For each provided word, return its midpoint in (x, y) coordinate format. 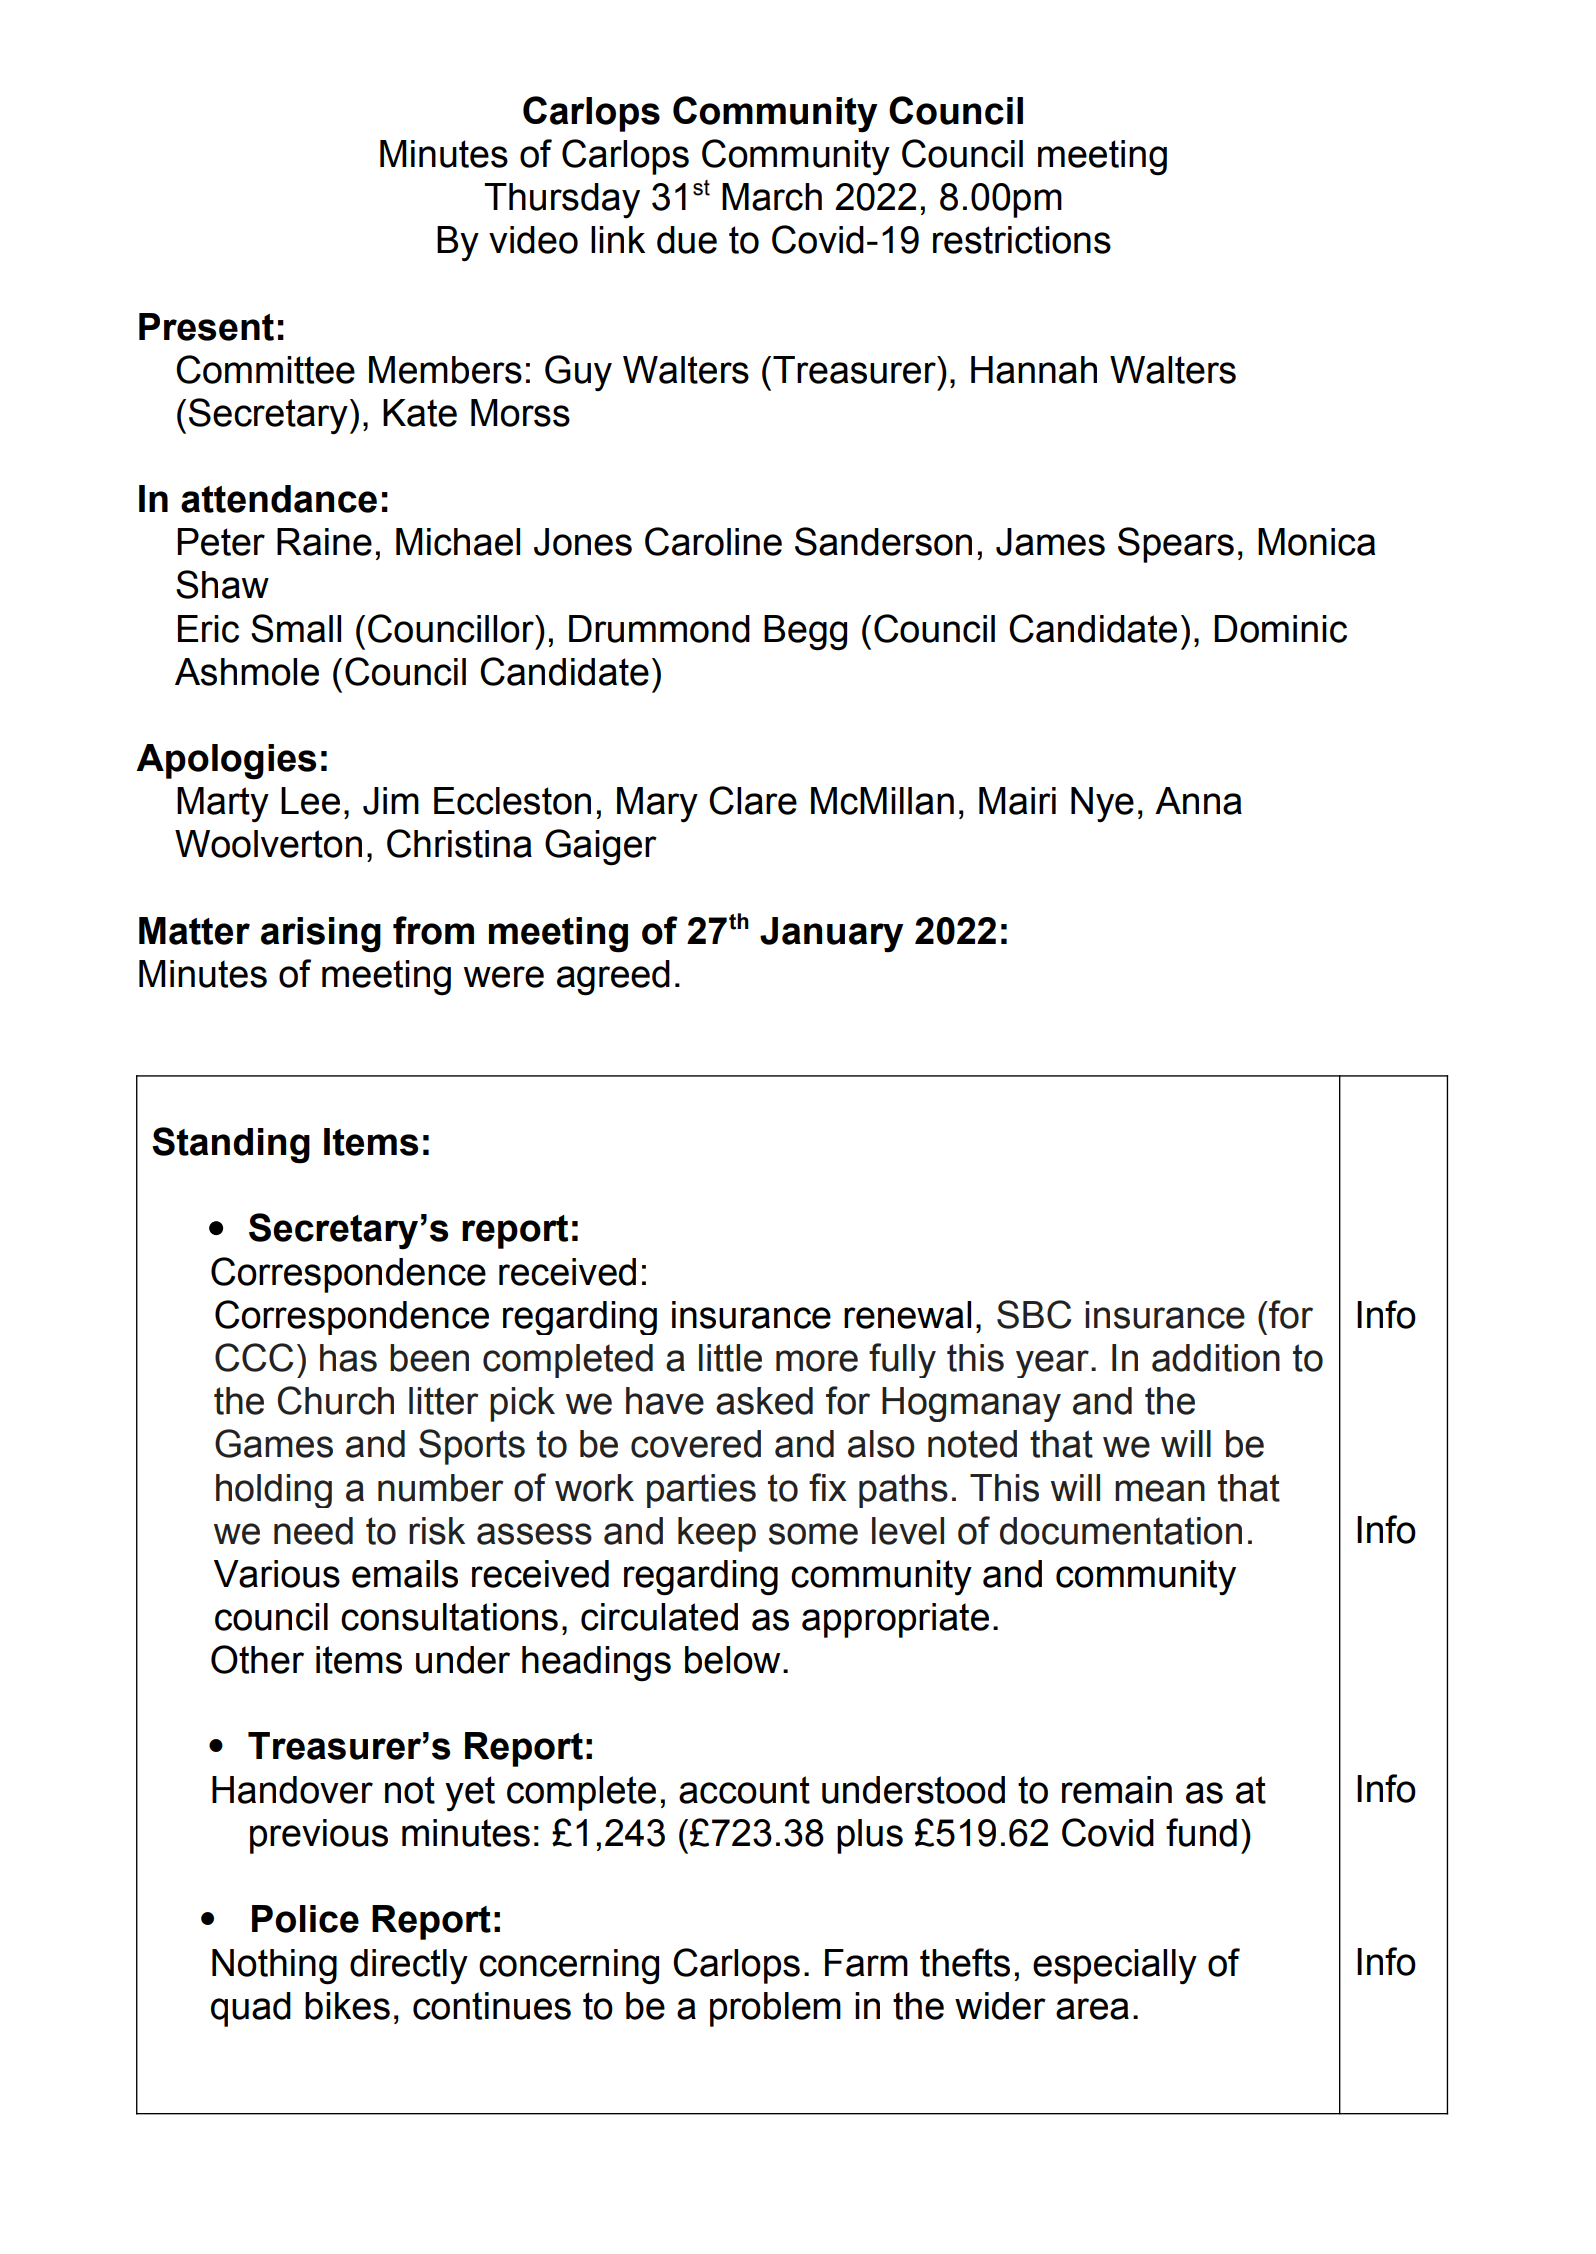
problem (775, 2009)
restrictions (1022, 240)
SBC (1034, 1314)
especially (1115, 1967)
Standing (231, 1145)
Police (305, 1919)
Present (206, 327)
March (772, 197)
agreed (613, 978)
